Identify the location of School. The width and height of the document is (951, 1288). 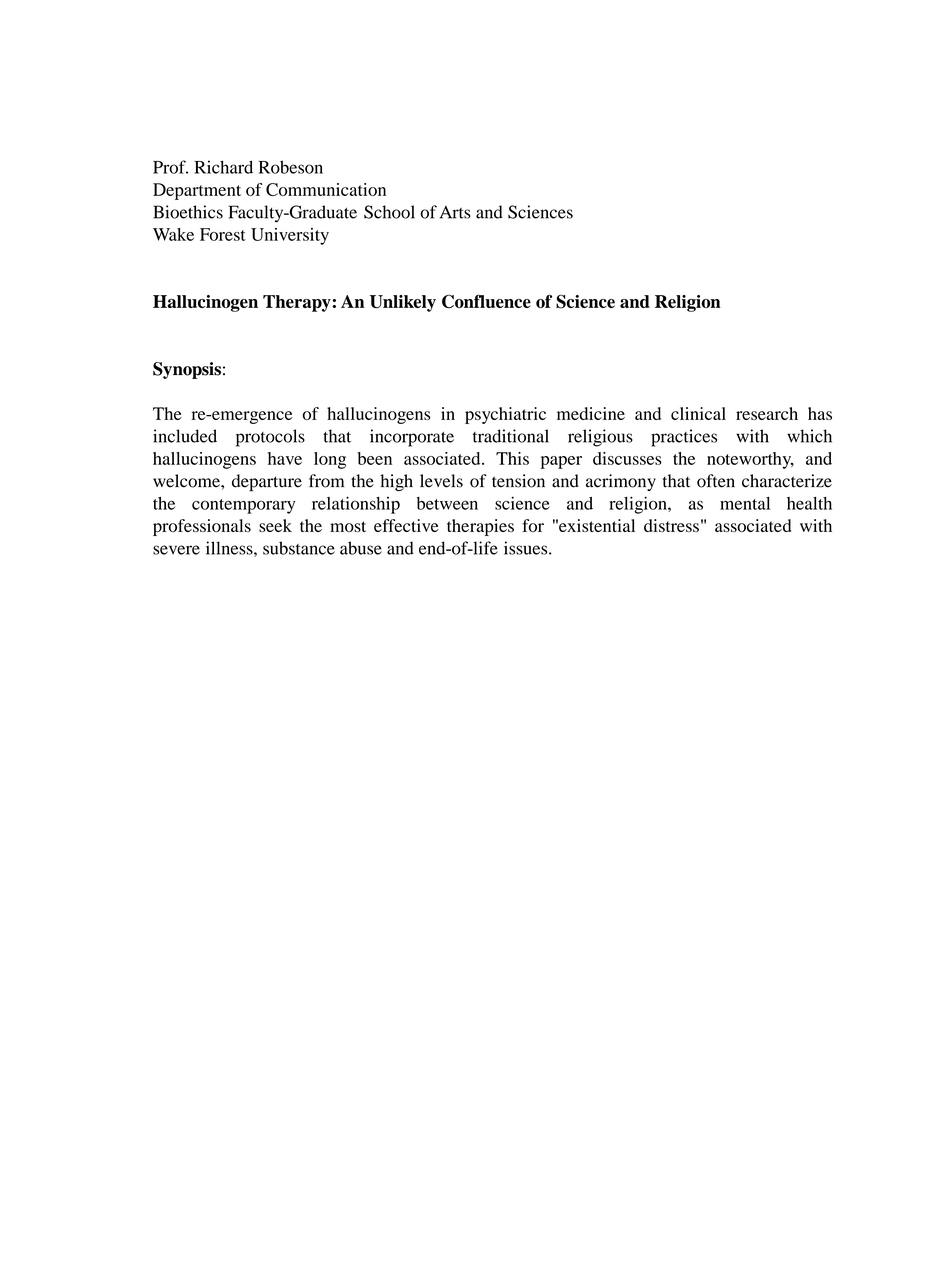
(389, 212).
